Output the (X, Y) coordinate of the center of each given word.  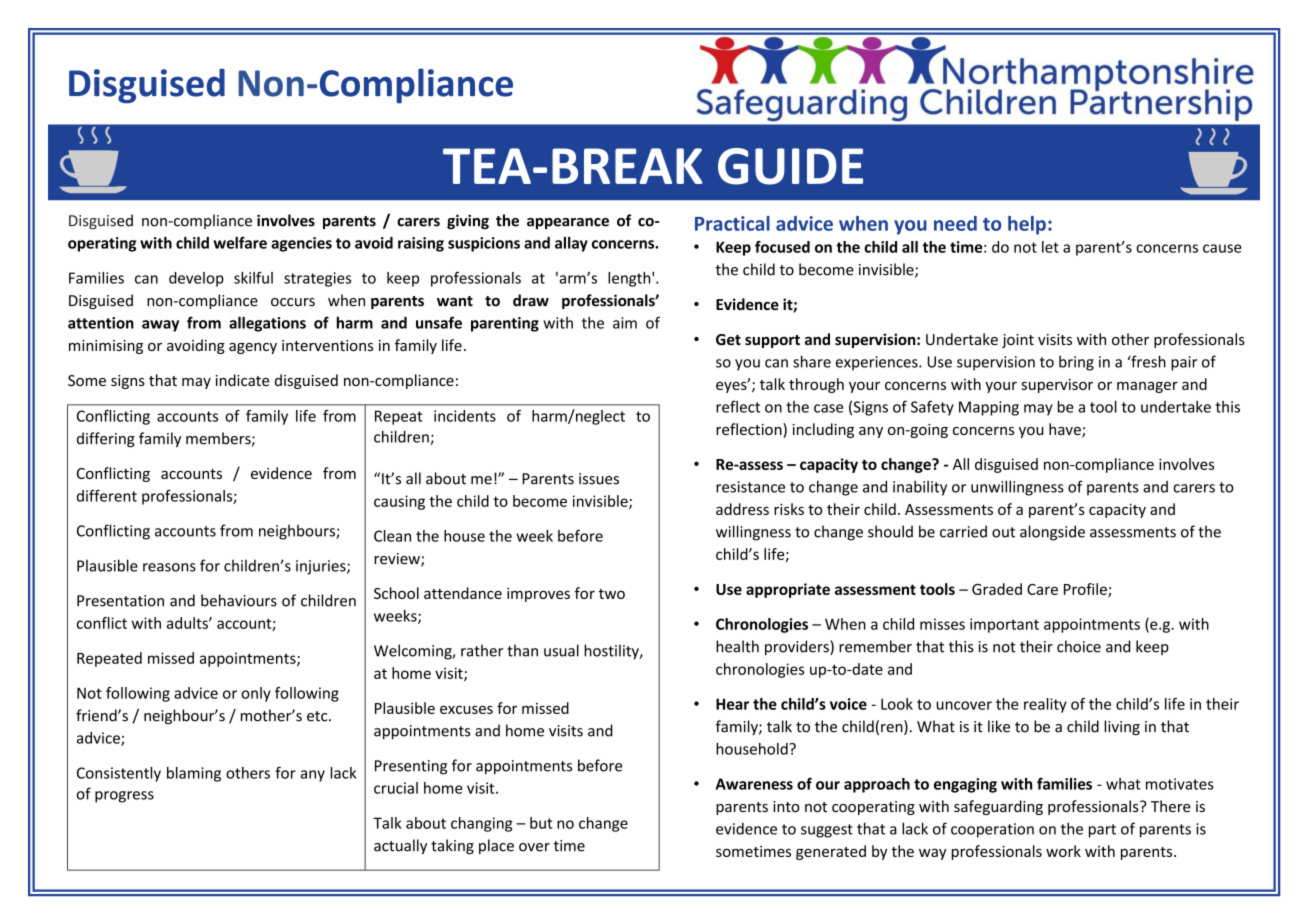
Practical (732, 223)
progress (124, 797)
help (1027, 225)
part (1102, 831)
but (541, 823)
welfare (240, 243)
